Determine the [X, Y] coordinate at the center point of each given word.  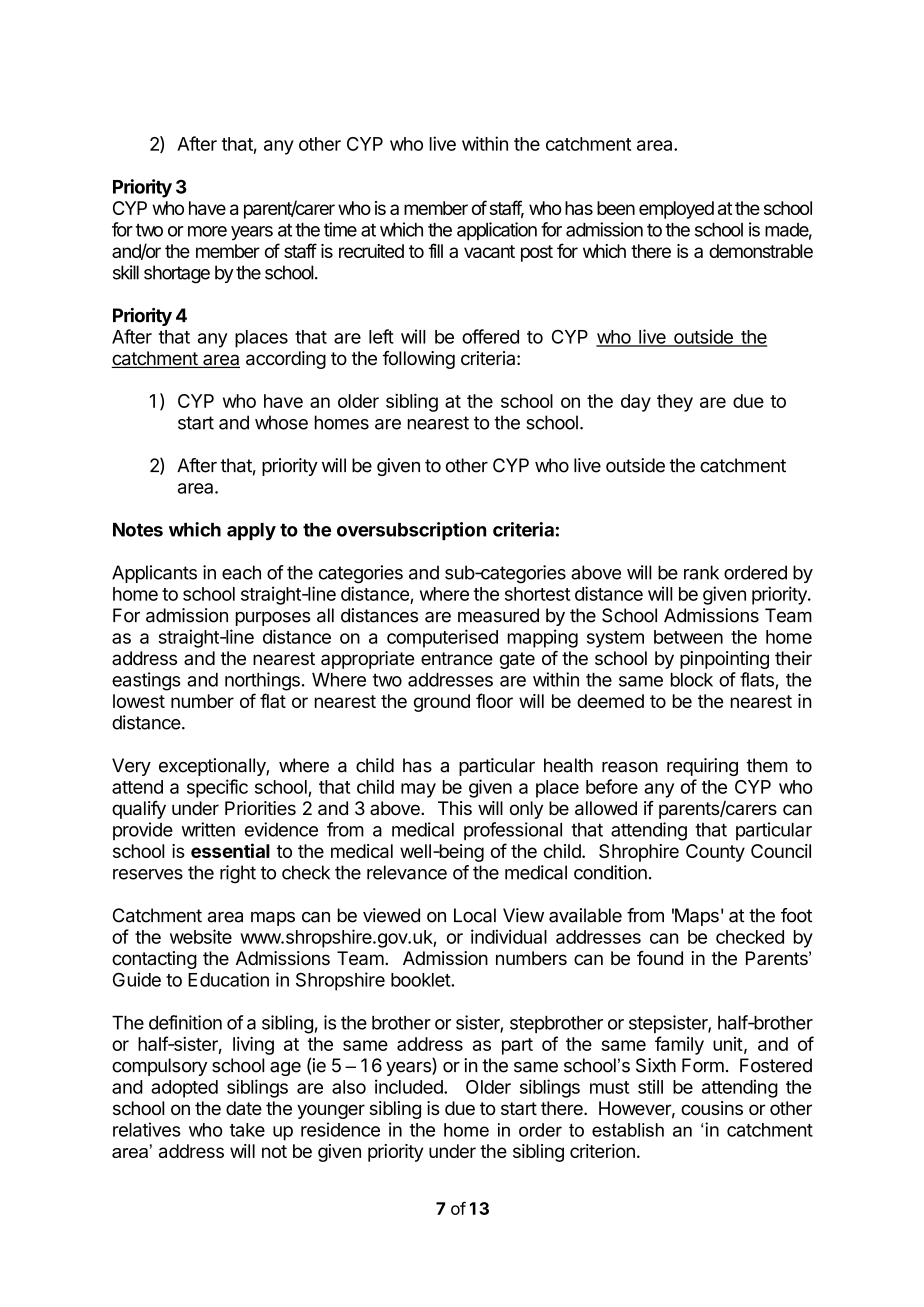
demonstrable [761, 251]
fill [435, 250]
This [455, 808]
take [247, 1130]
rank [701, 572]
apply [251, 532]
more [207, 231]
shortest [537, 594]
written [208, 829]
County [715, 853]
